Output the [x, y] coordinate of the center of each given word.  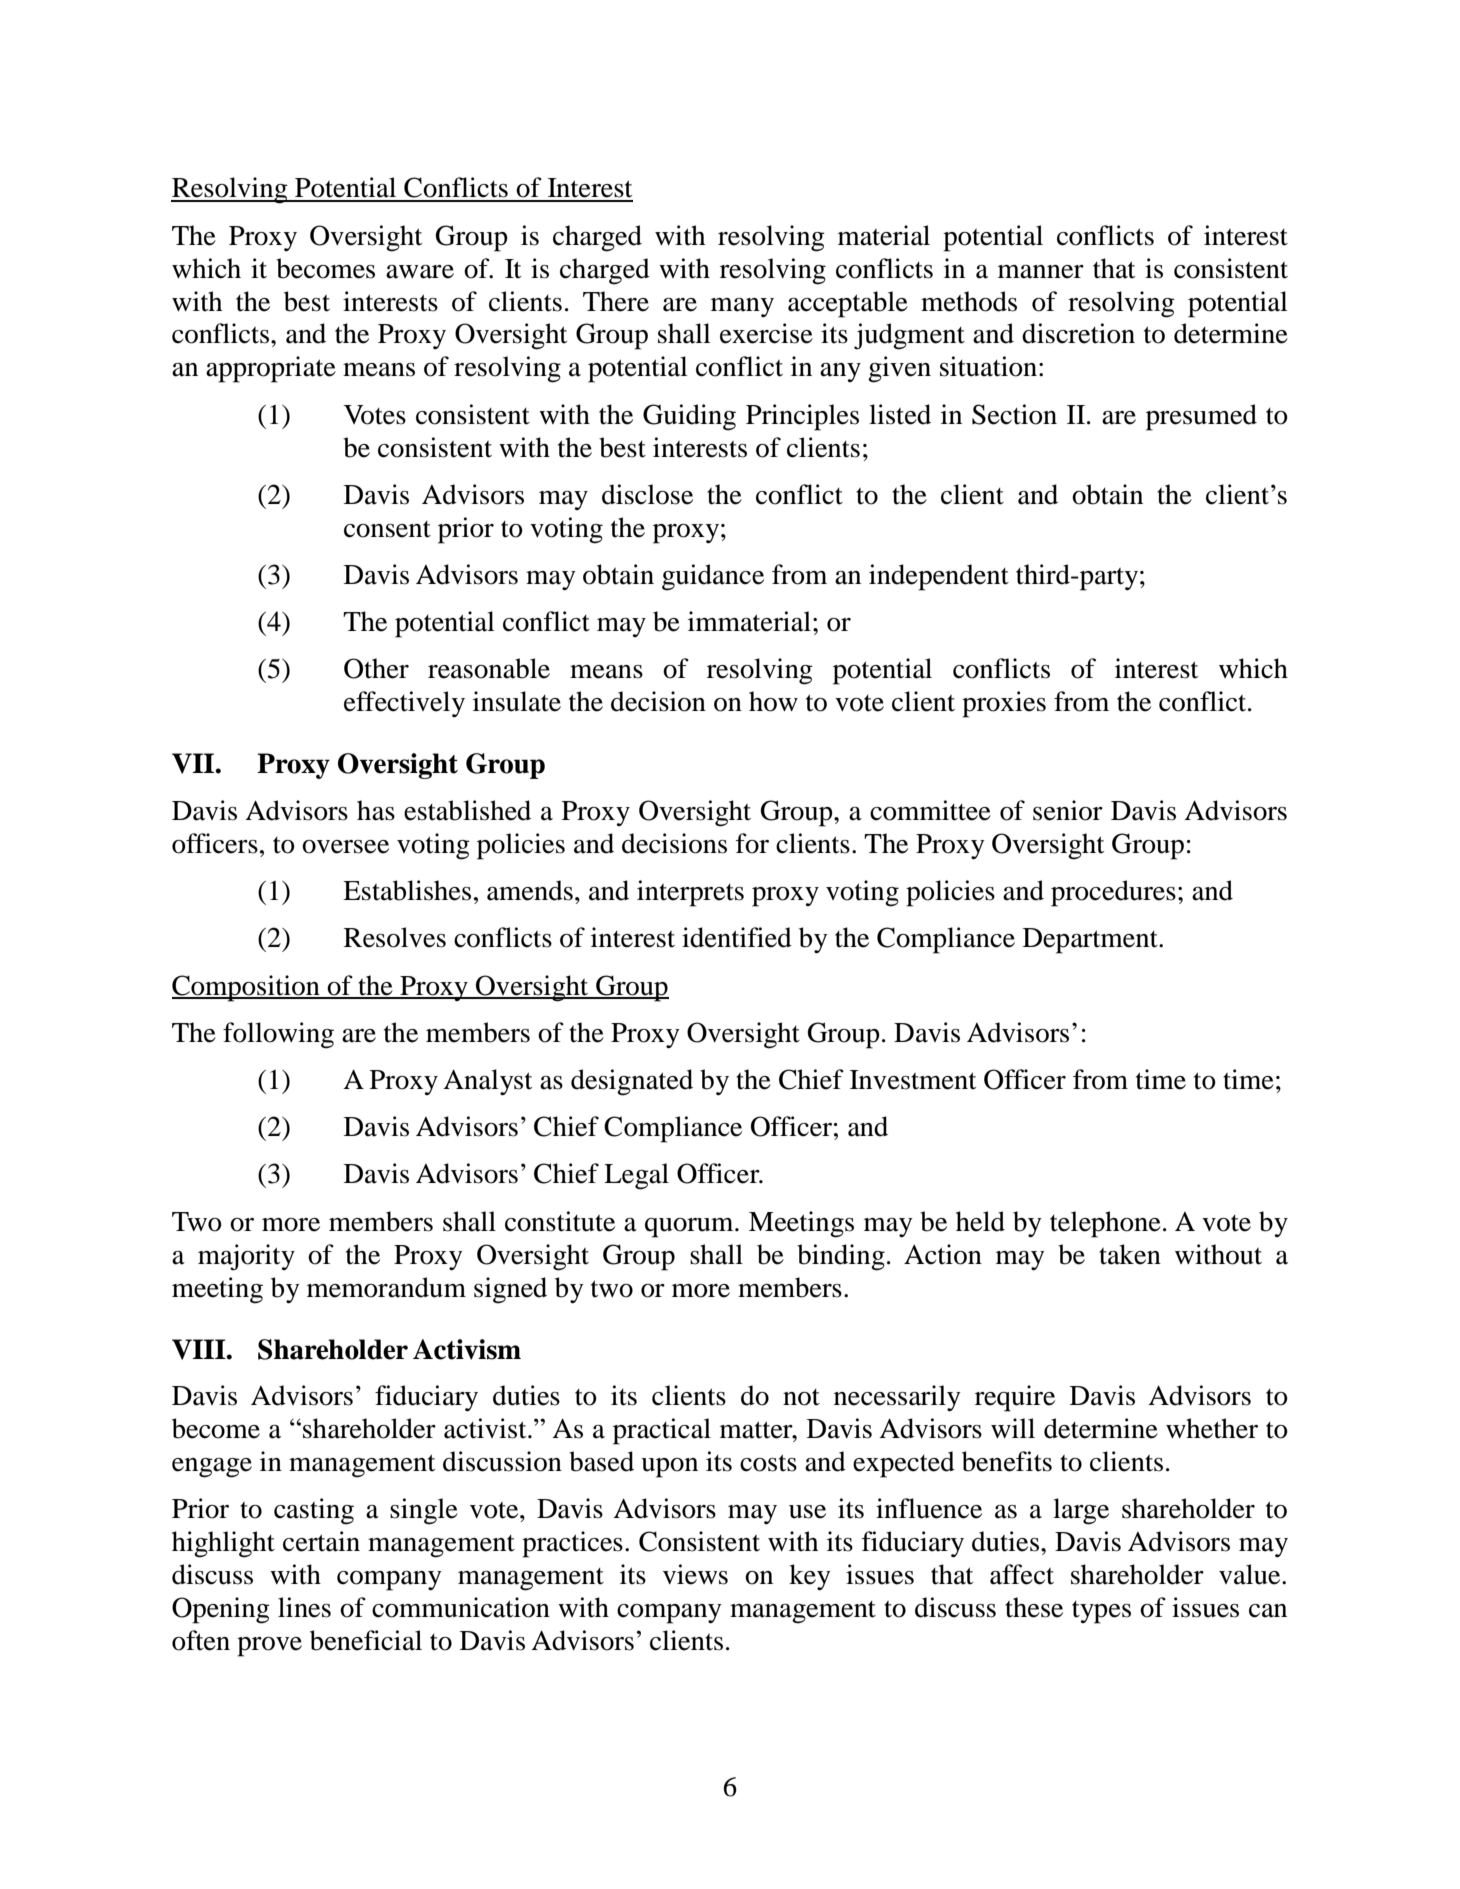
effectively [404, 704]
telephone [1105, 1224]
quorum [690, 1228]
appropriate [271, 369]
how [773, 701]
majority [246, 1257]
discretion [1078, 333]
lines [304, 1607]
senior [1068, 810]
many [742, 307]
